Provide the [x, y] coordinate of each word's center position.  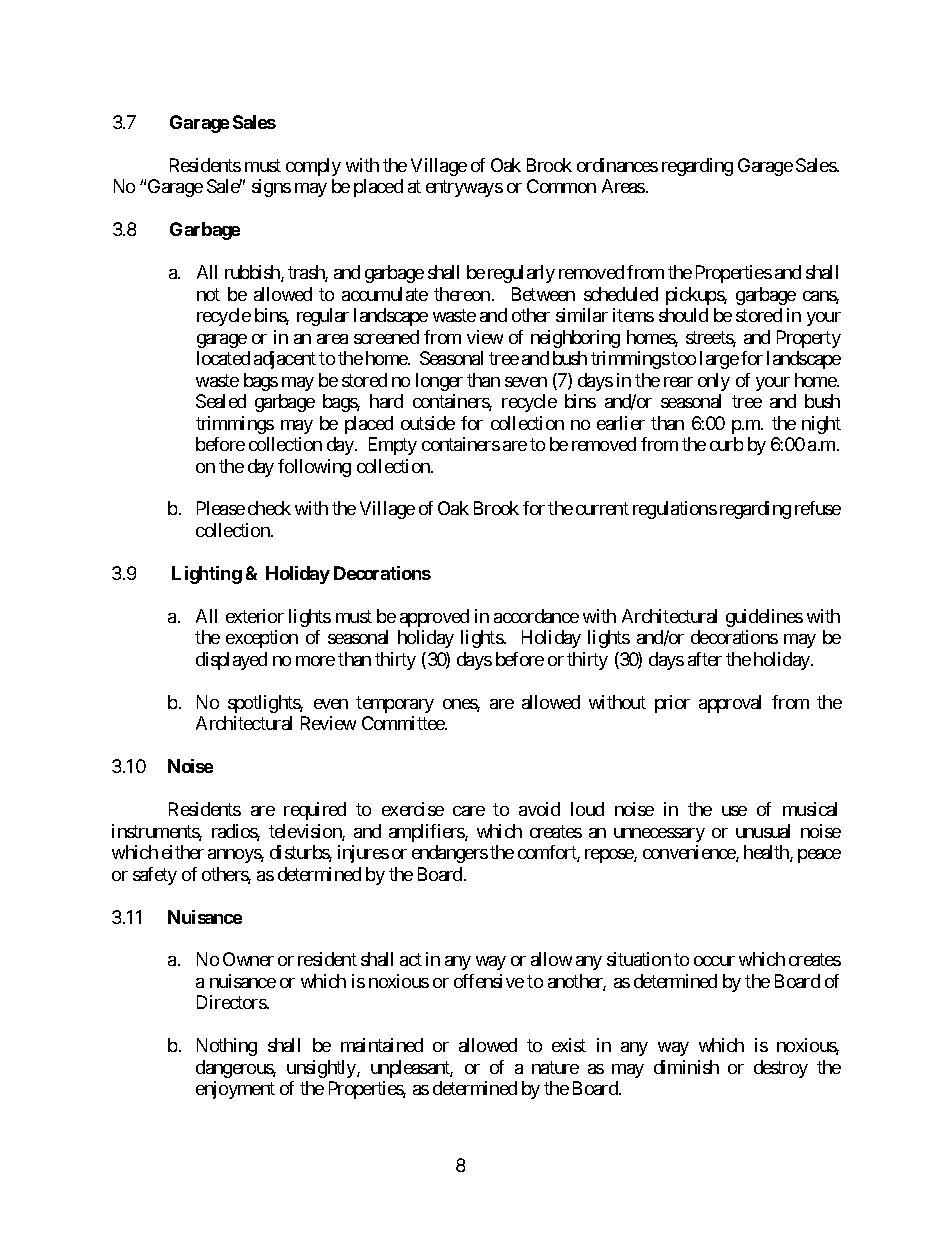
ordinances [617, 165]
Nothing [227, 1047]
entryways [464, 188]
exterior [255, 616]
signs [271, 188]
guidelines [764, 618]
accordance [536, 616]
